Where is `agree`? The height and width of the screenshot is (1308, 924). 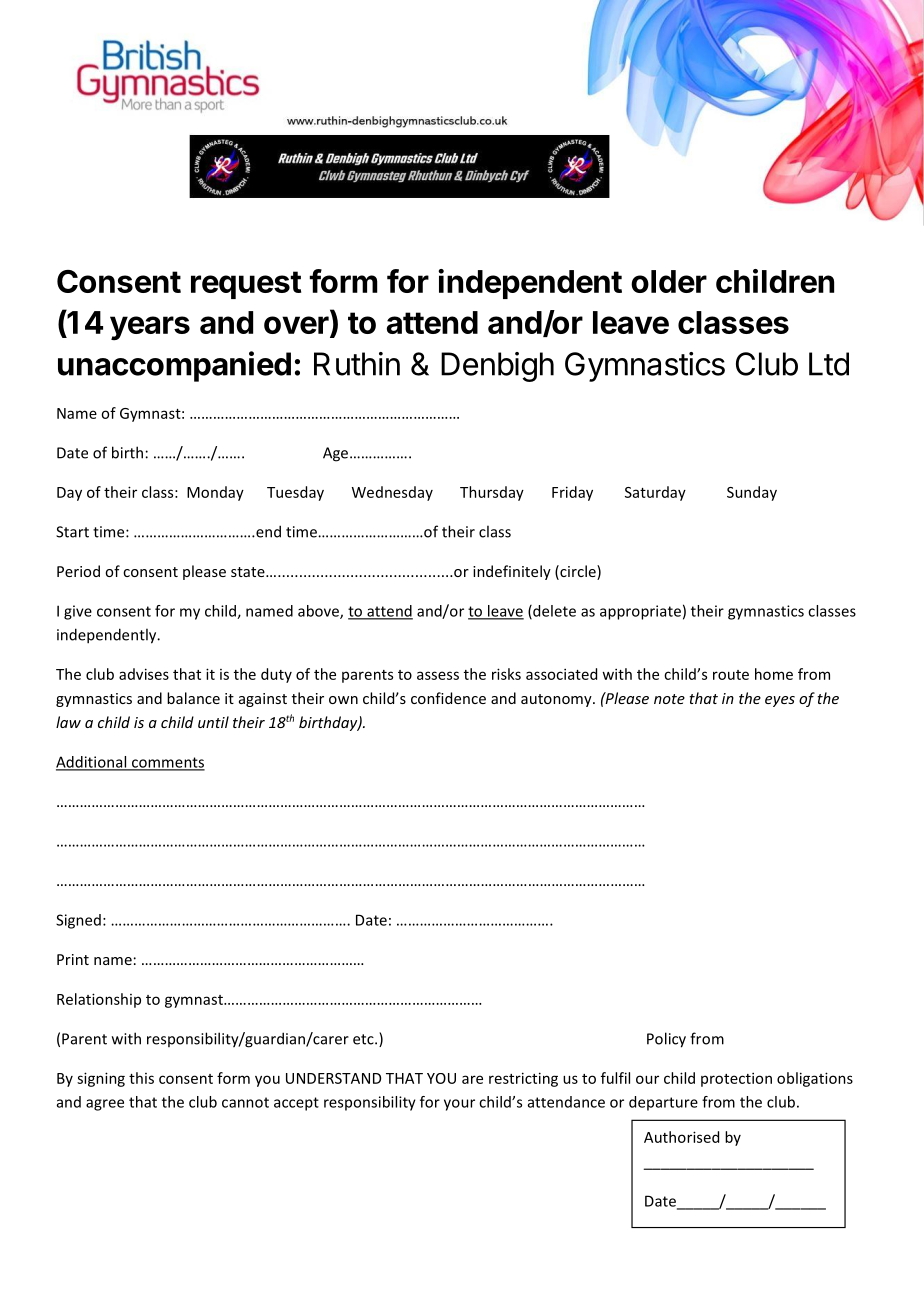 agree is located at coordinates (105, 1105).
